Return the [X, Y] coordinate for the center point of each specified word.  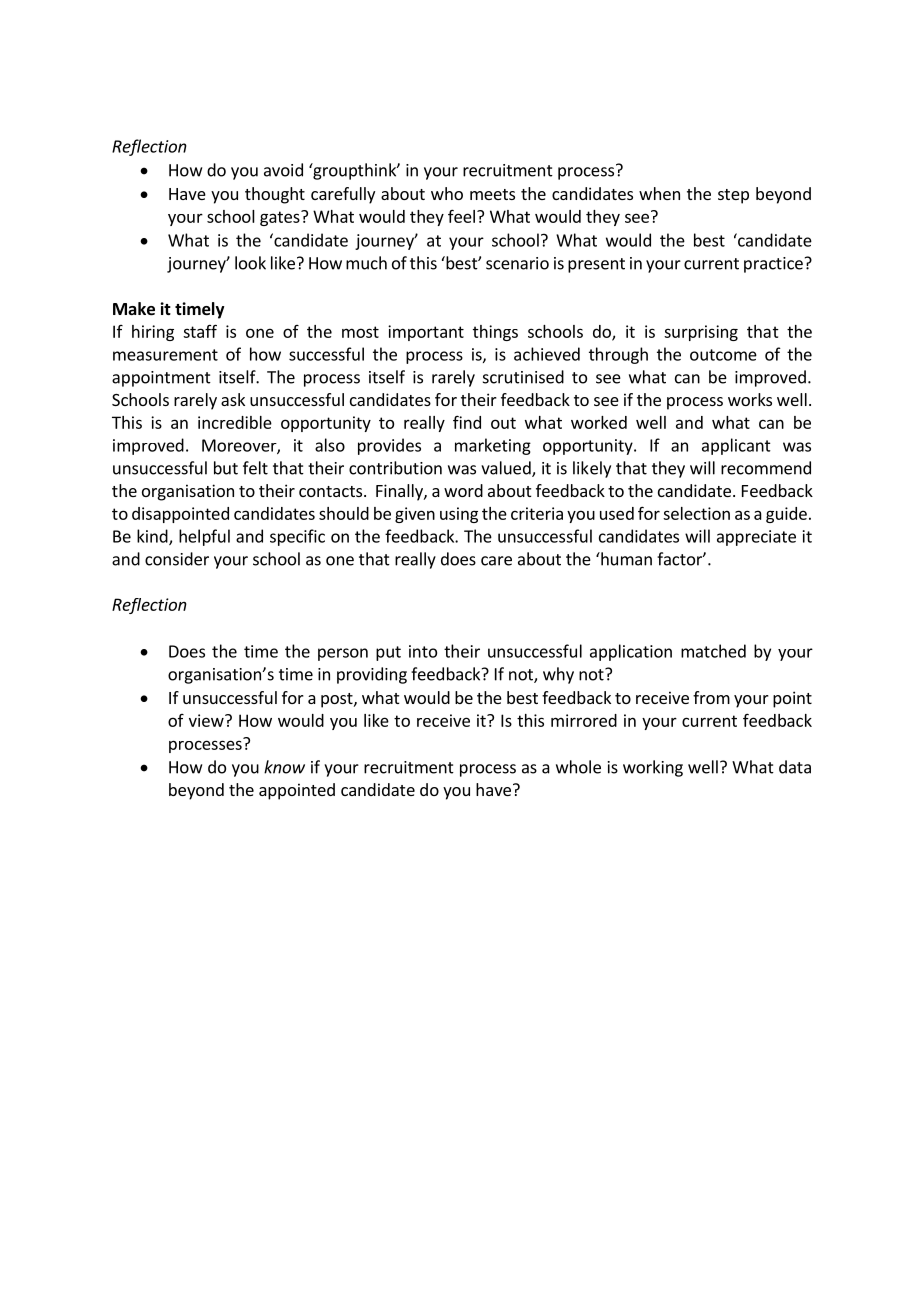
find [467, 422]
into [423, 651]
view [207, 720]
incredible [235, 422]
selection [696, 513]
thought [275, 195]
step [733, 196]
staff [200, 331]
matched [713, 651]
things [495, 333]
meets [492, 194]
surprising [701, 333]
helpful [204, 537]
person [343, 654]
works [750, 399]
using [459, 515]
